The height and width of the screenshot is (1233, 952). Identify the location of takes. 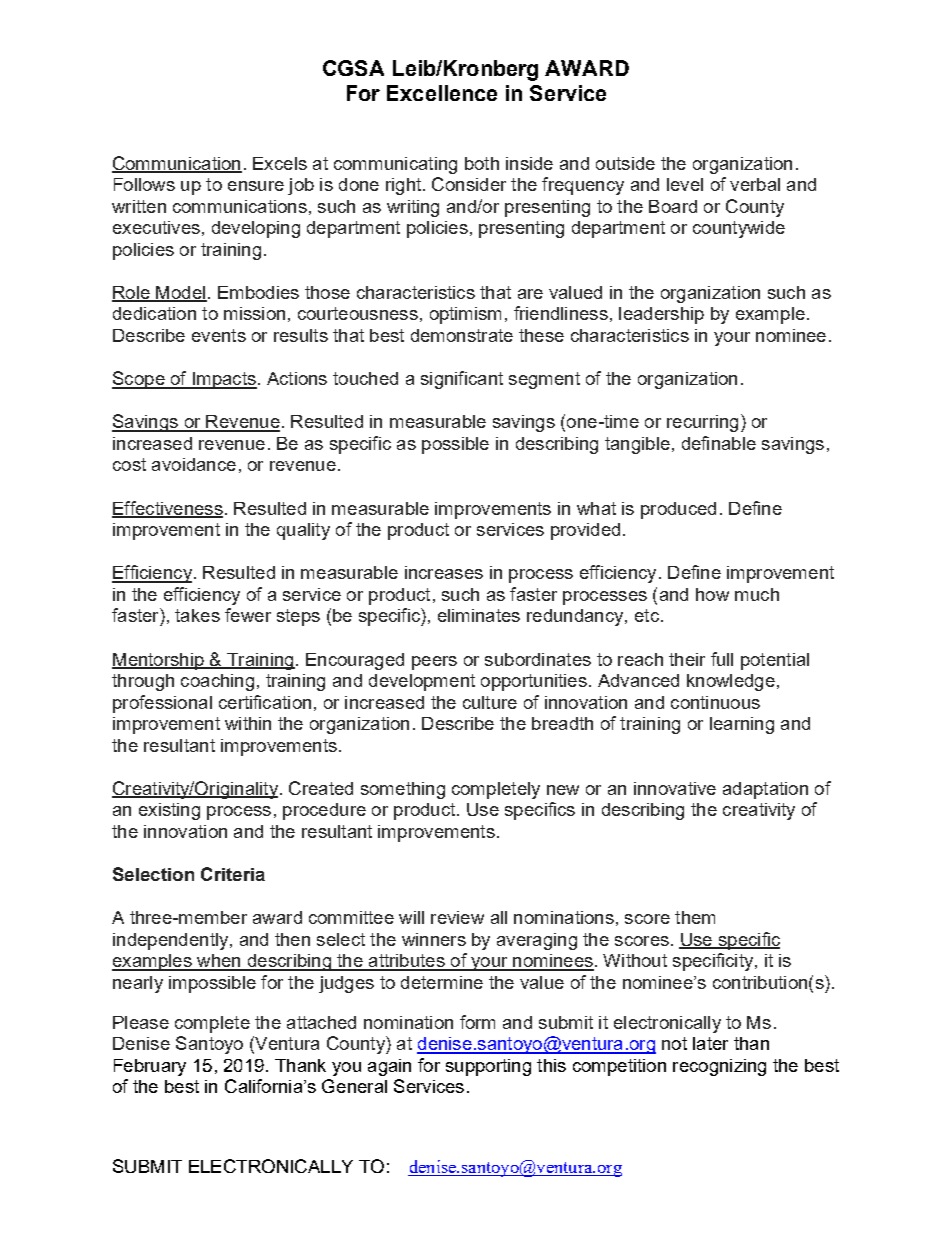
(197, 615).
